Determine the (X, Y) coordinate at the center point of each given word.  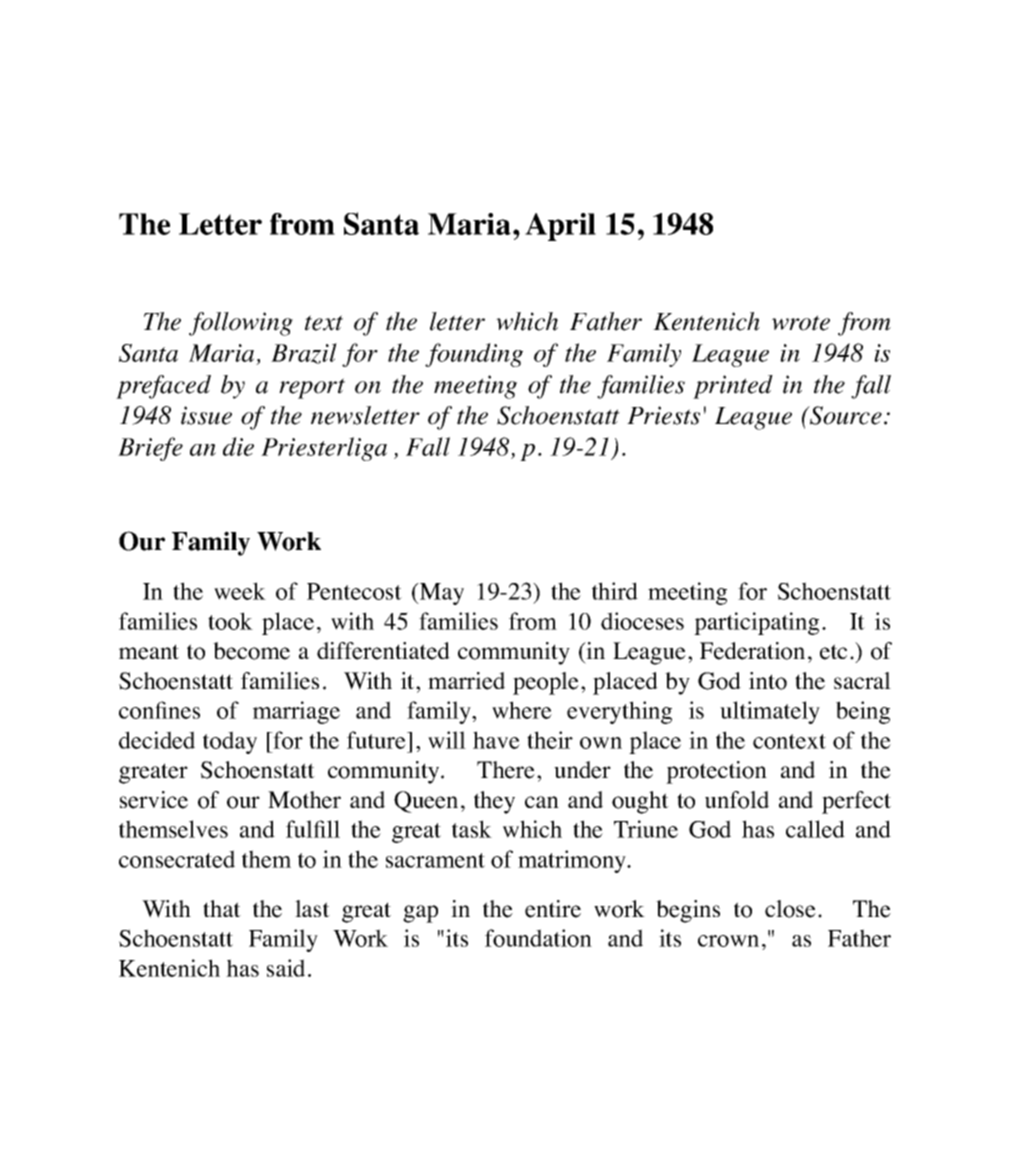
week (240, 591)
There (506, 770)
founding (474, 355)
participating (756, 623)
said (286, 968)
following (241, 324)
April (560, 227)
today (230, 742)
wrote (801, 323)
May (441, 594)
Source (845, 415)
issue (206, 415)
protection (716, 772)
